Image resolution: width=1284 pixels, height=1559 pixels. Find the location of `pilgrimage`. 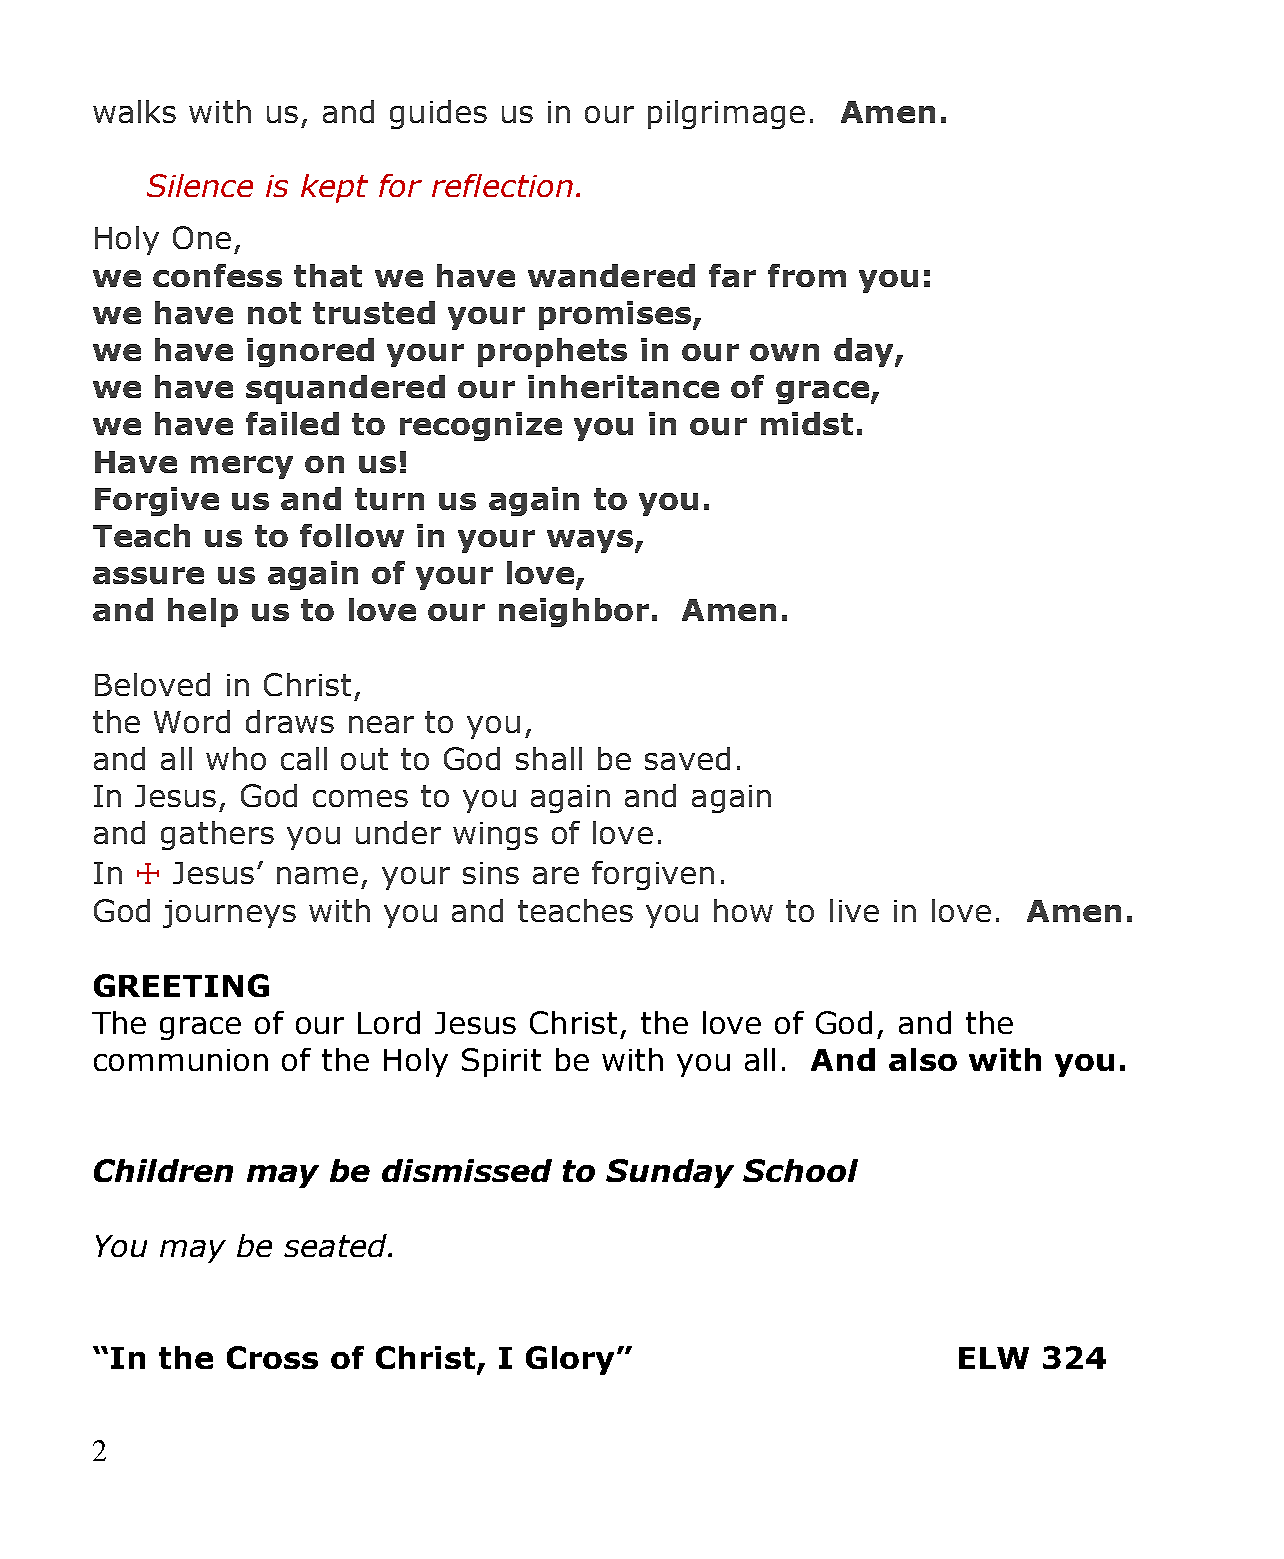

pilgrimage is located at coordinates (726, 114).
